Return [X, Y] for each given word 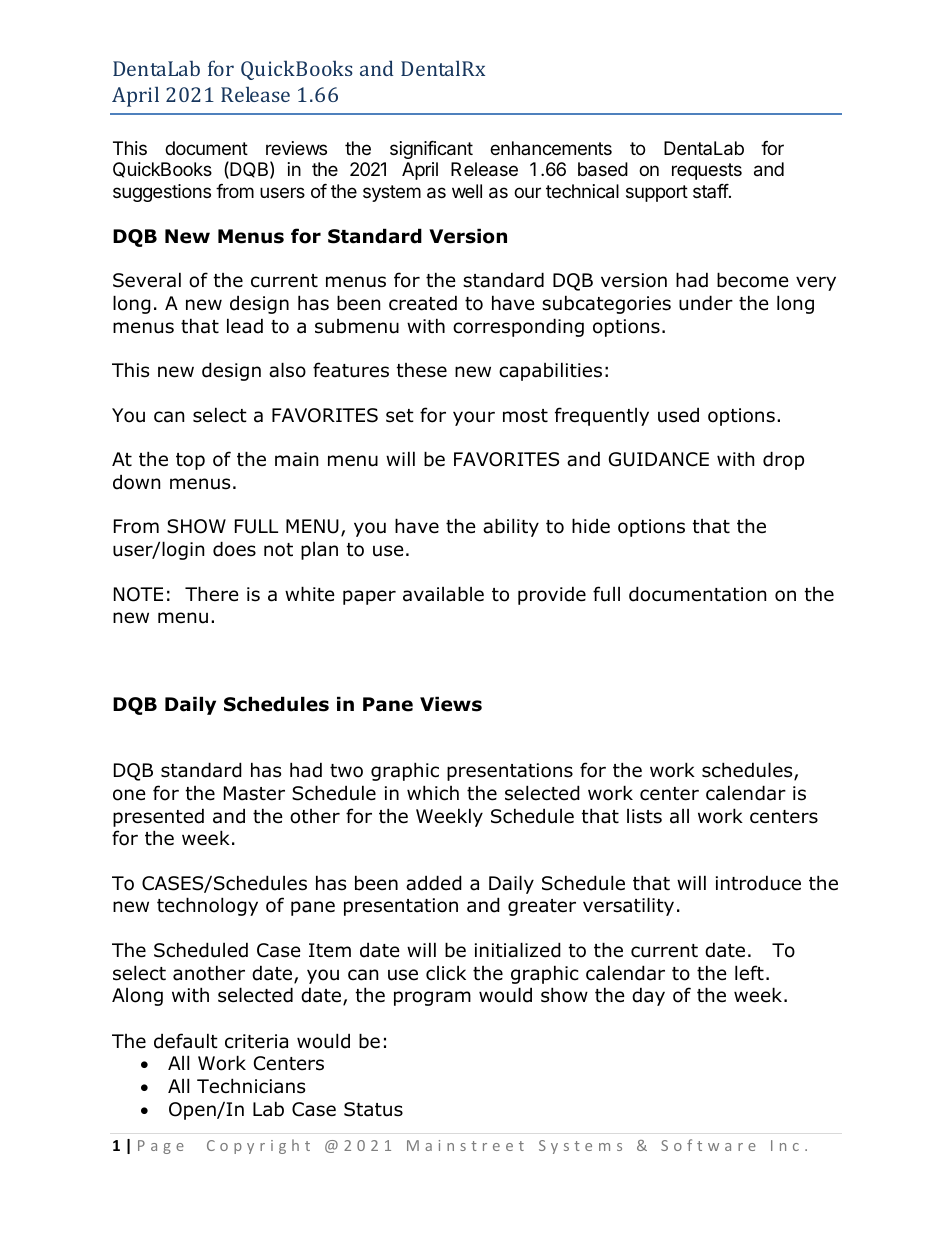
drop [783, 460]
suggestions [162, 193]
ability [511, 527]
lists [644, 816]
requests [707, 171]
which [433, 793]
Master [254, 793]
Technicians [251, 1086]
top [190, 461]
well [467, 191]
